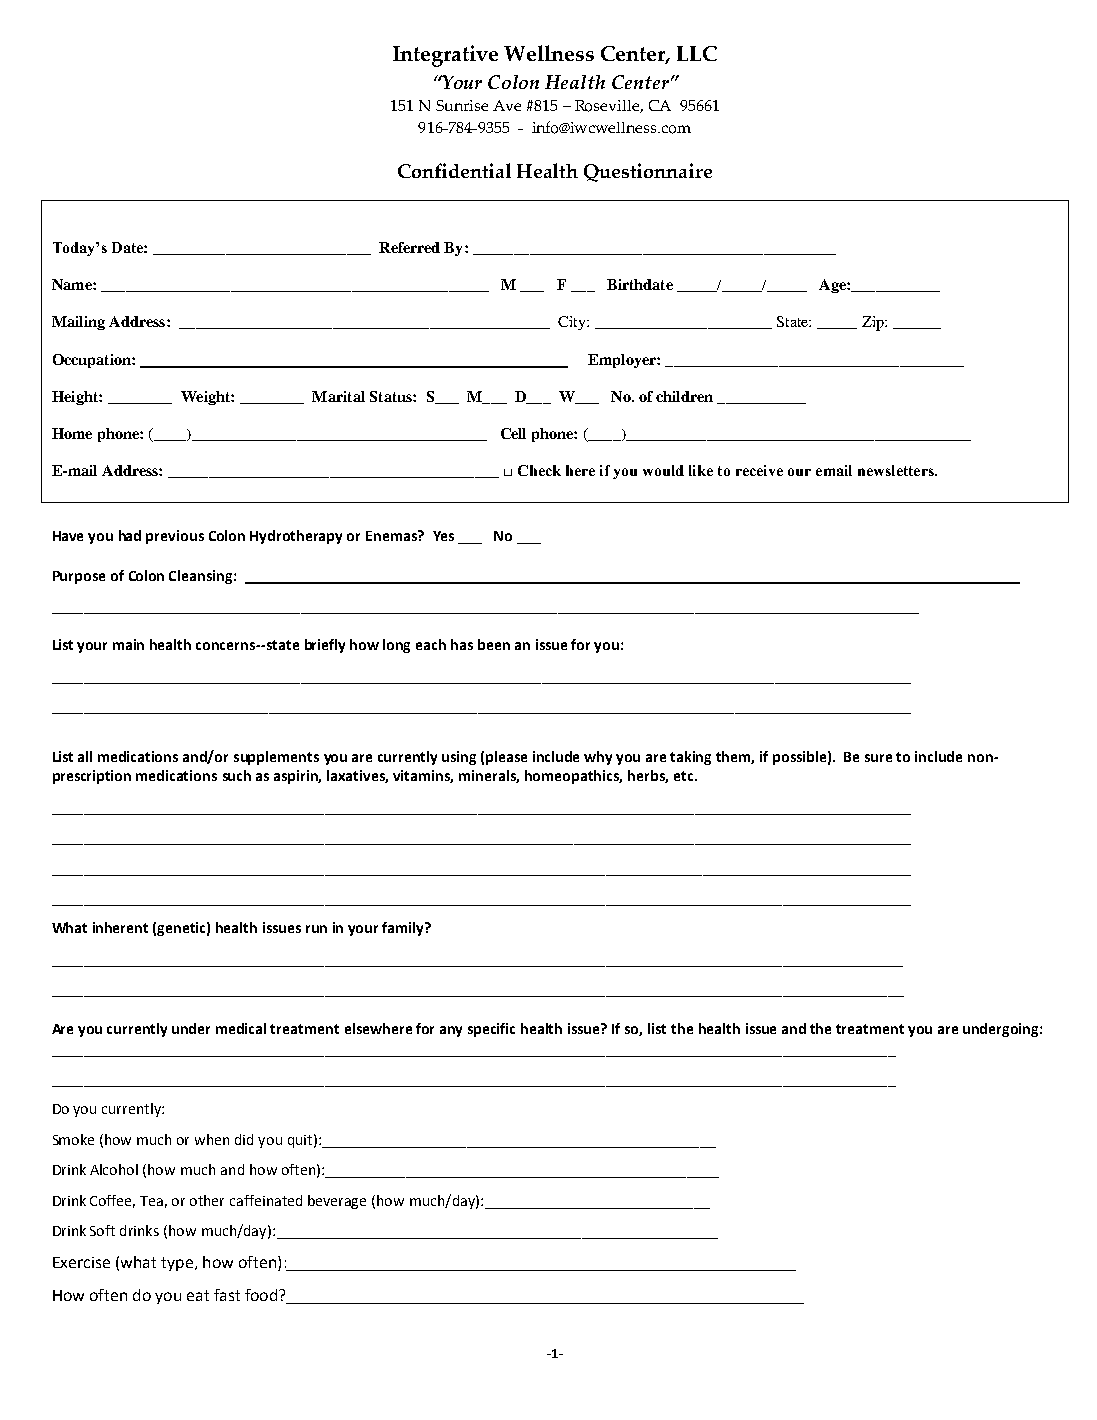  What do you see at coordinates (491, 1030) in the page?
I see `specific` at bounding box center [491, 1030].
